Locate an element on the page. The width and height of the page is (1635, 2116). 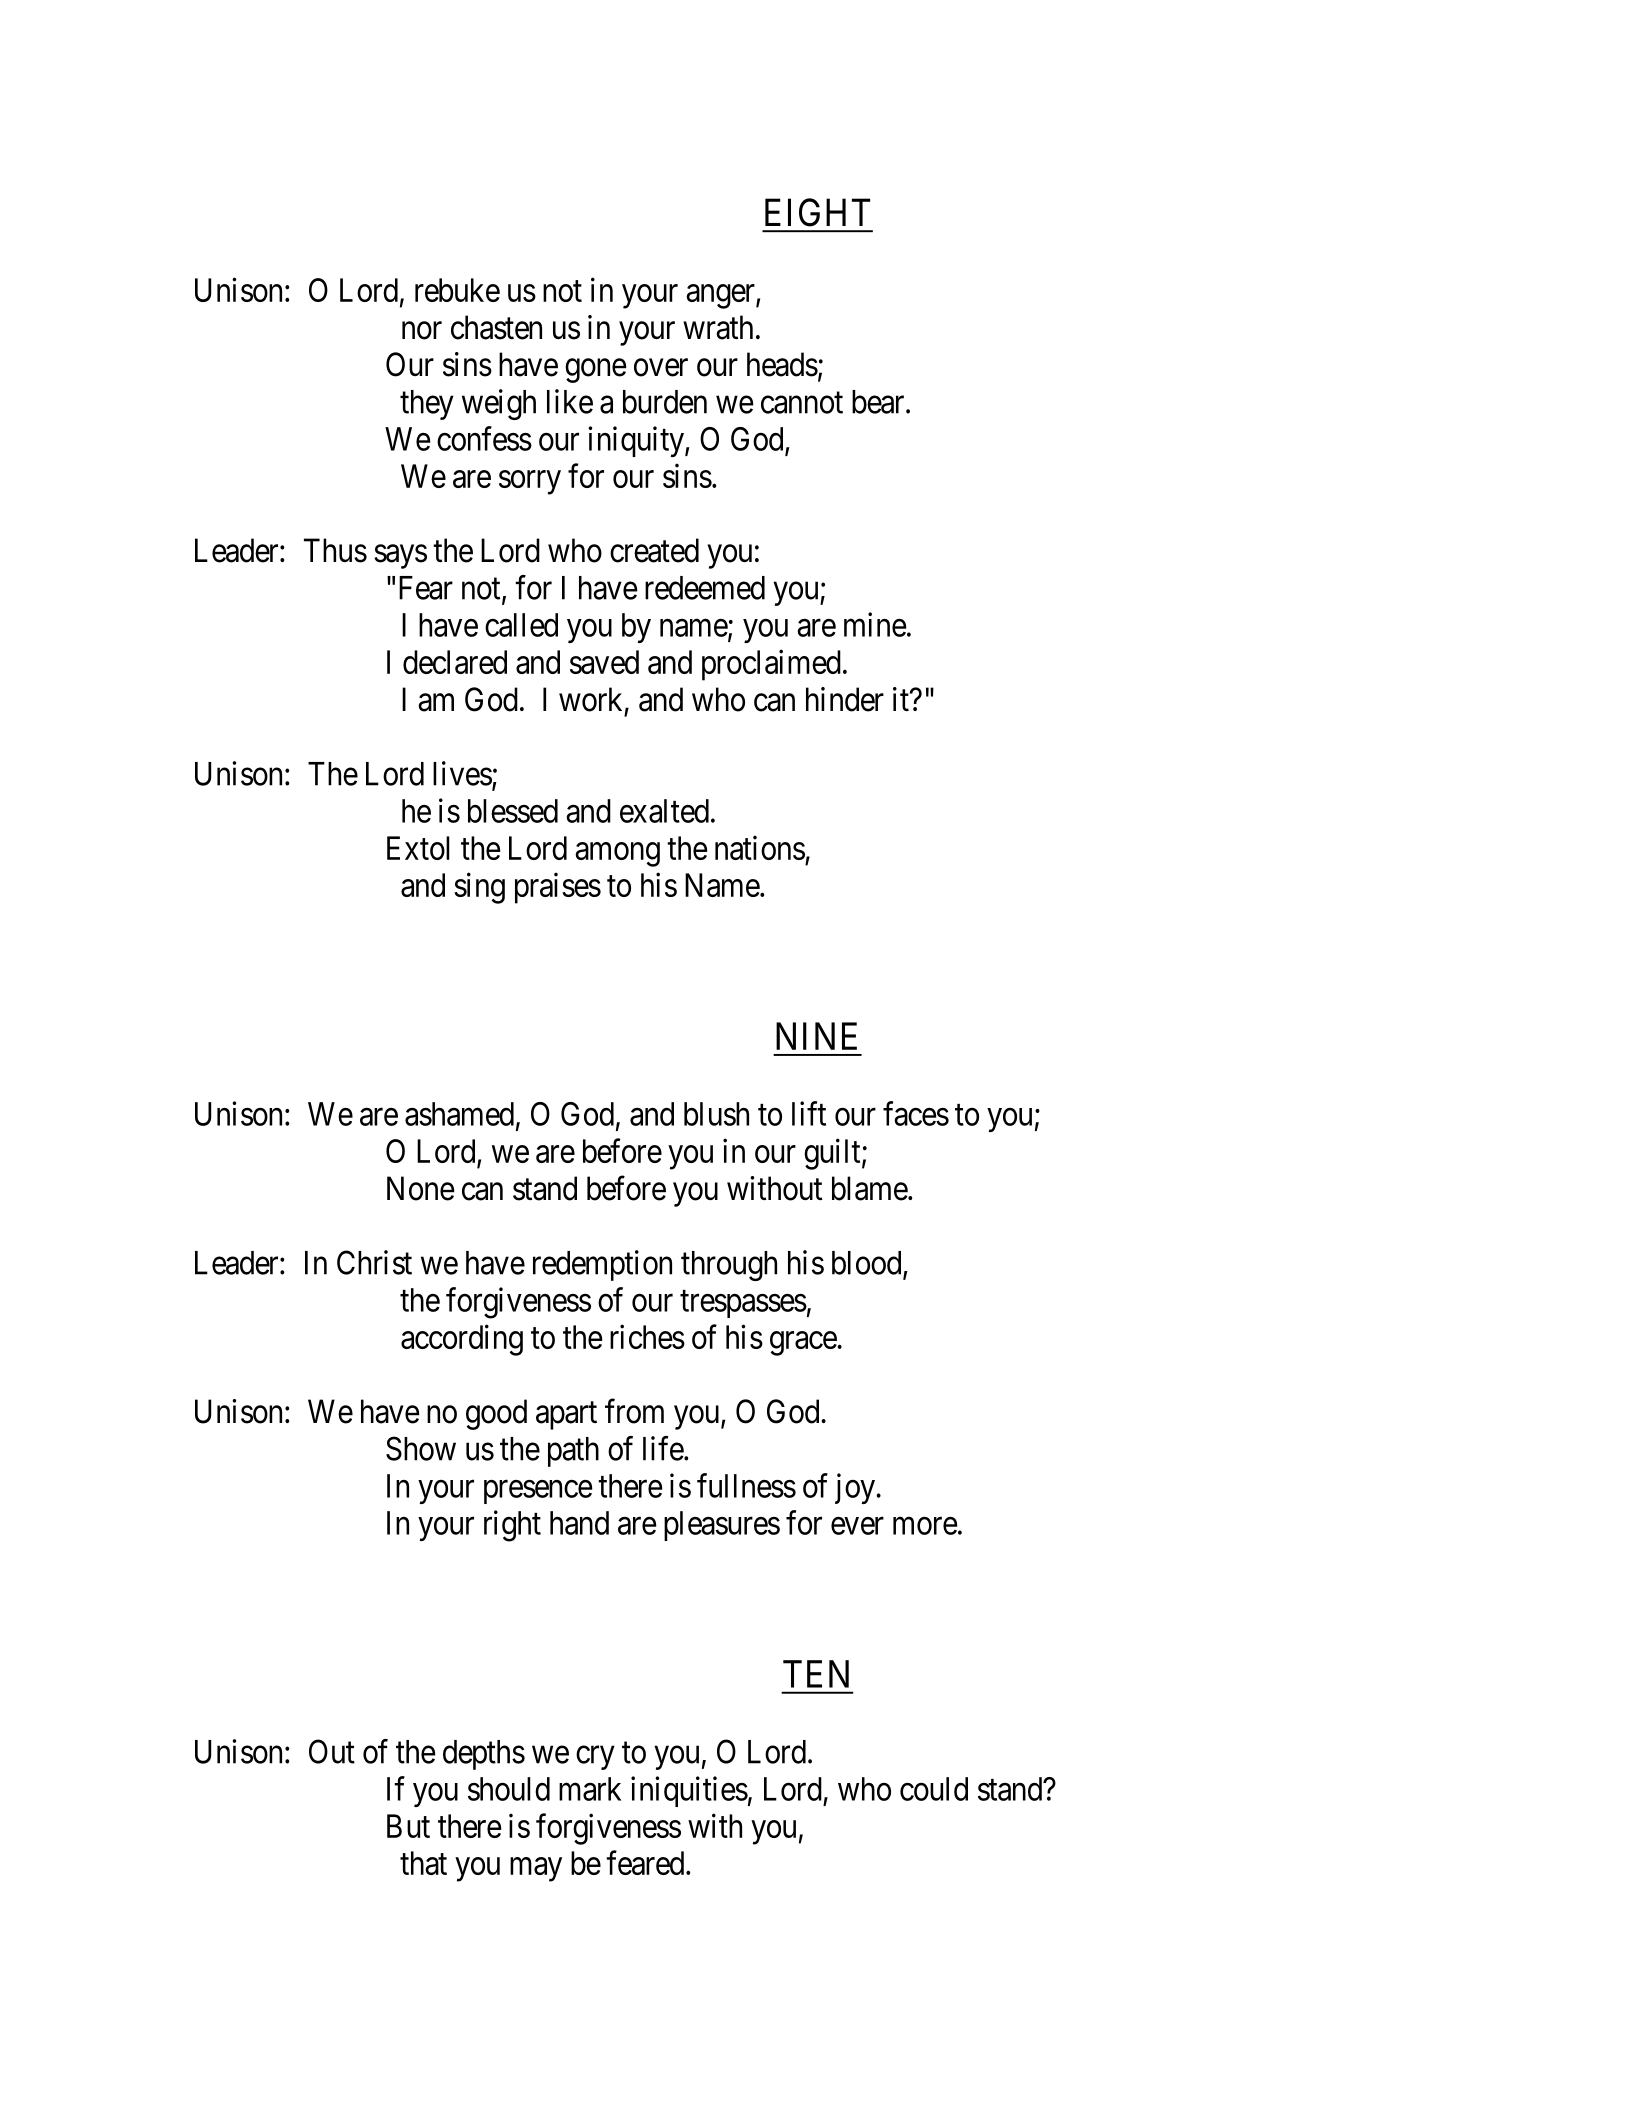
blood is located at coordinates (868, 1264).
